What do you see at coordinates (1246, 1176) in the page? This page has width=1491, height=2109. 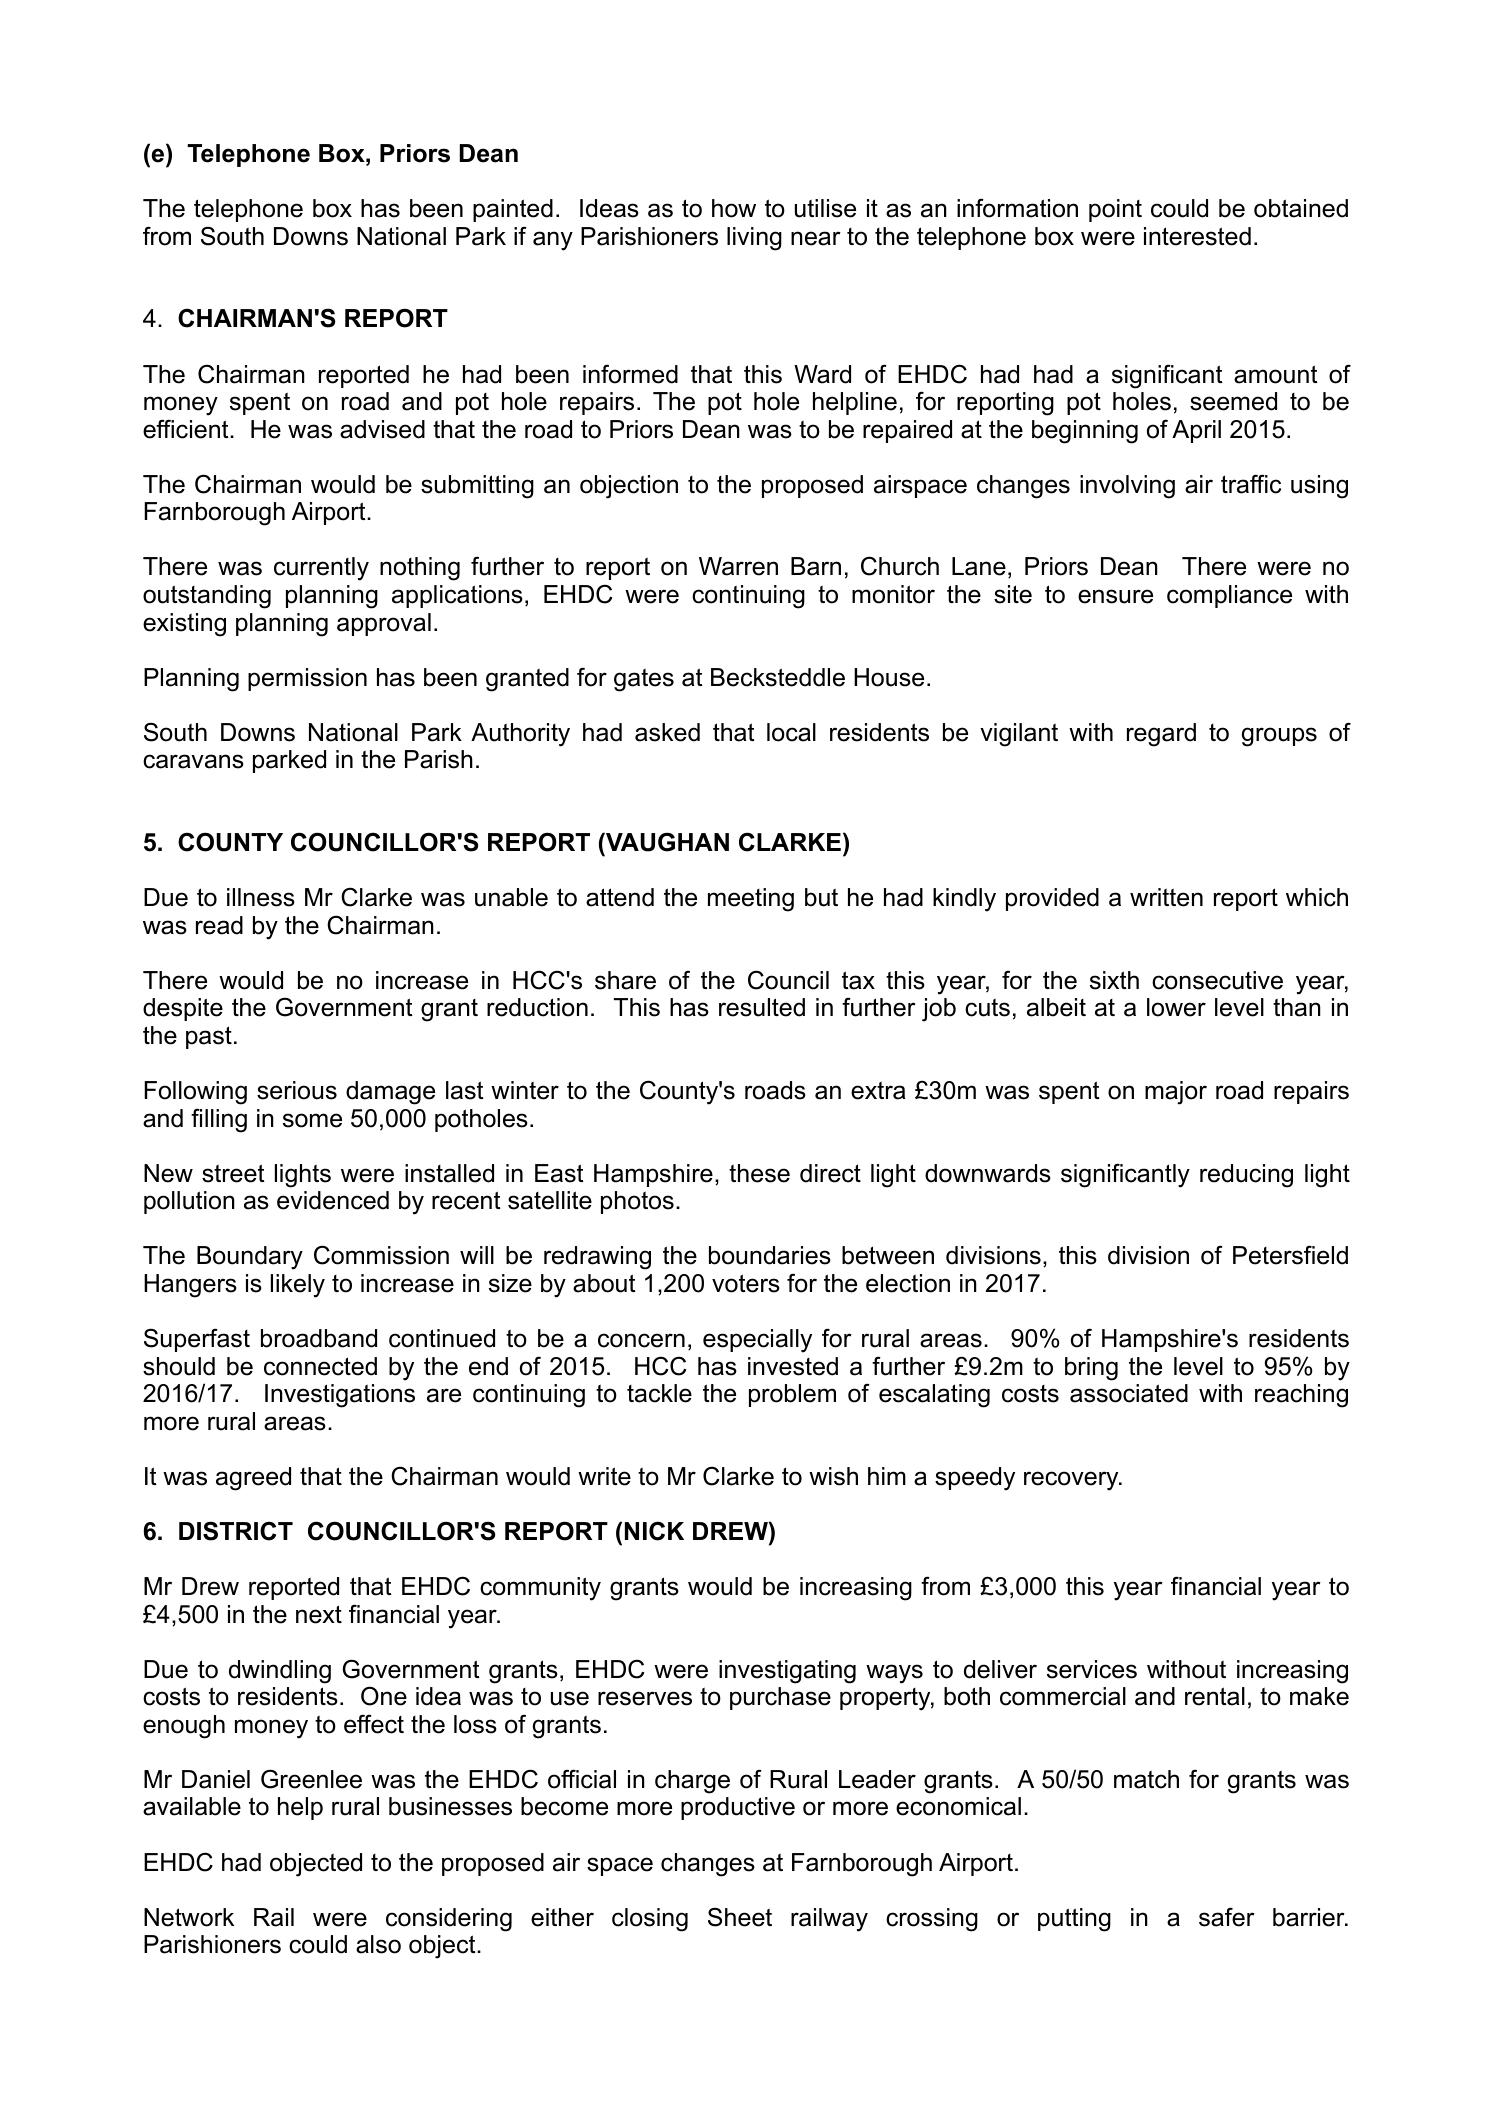 I see `reducing` at bounding box center [1246, 1176].
